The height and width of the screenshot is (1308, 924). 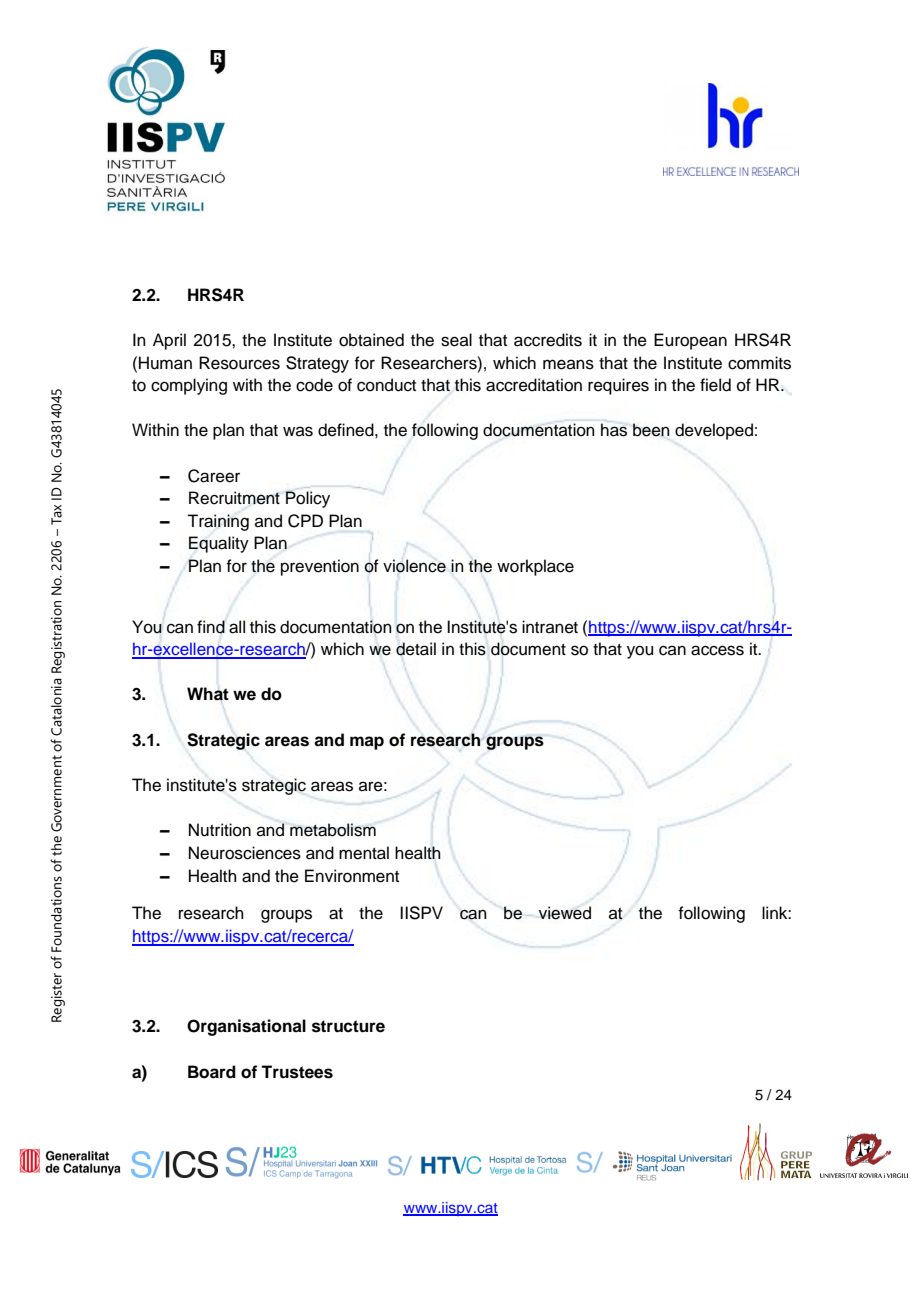 What do you see at coordinates (364, 853) in the screenshot?
I see `mental` at bounding box center [364, 853].
